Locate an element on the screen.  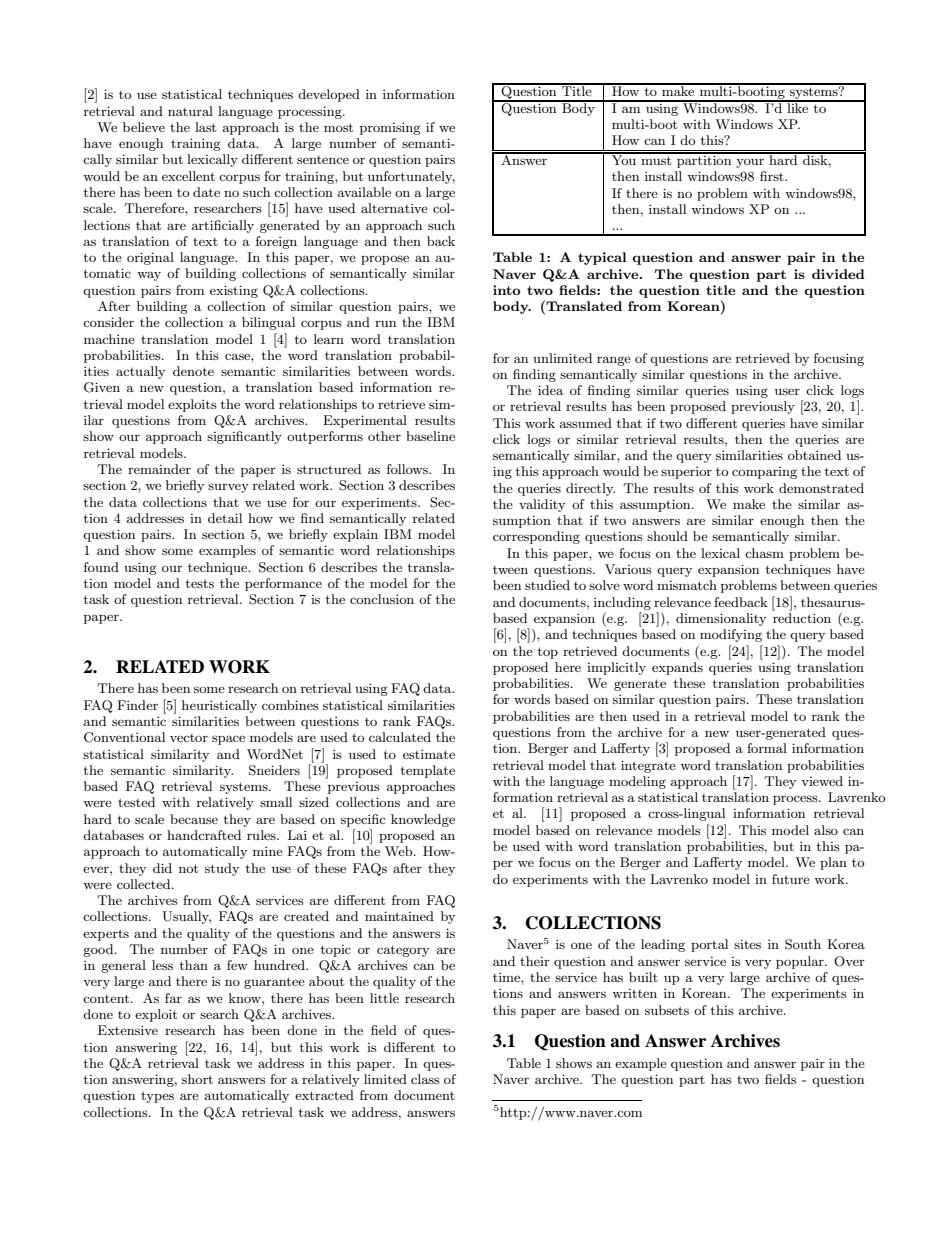
short is located at coordinates (197, 1079).
